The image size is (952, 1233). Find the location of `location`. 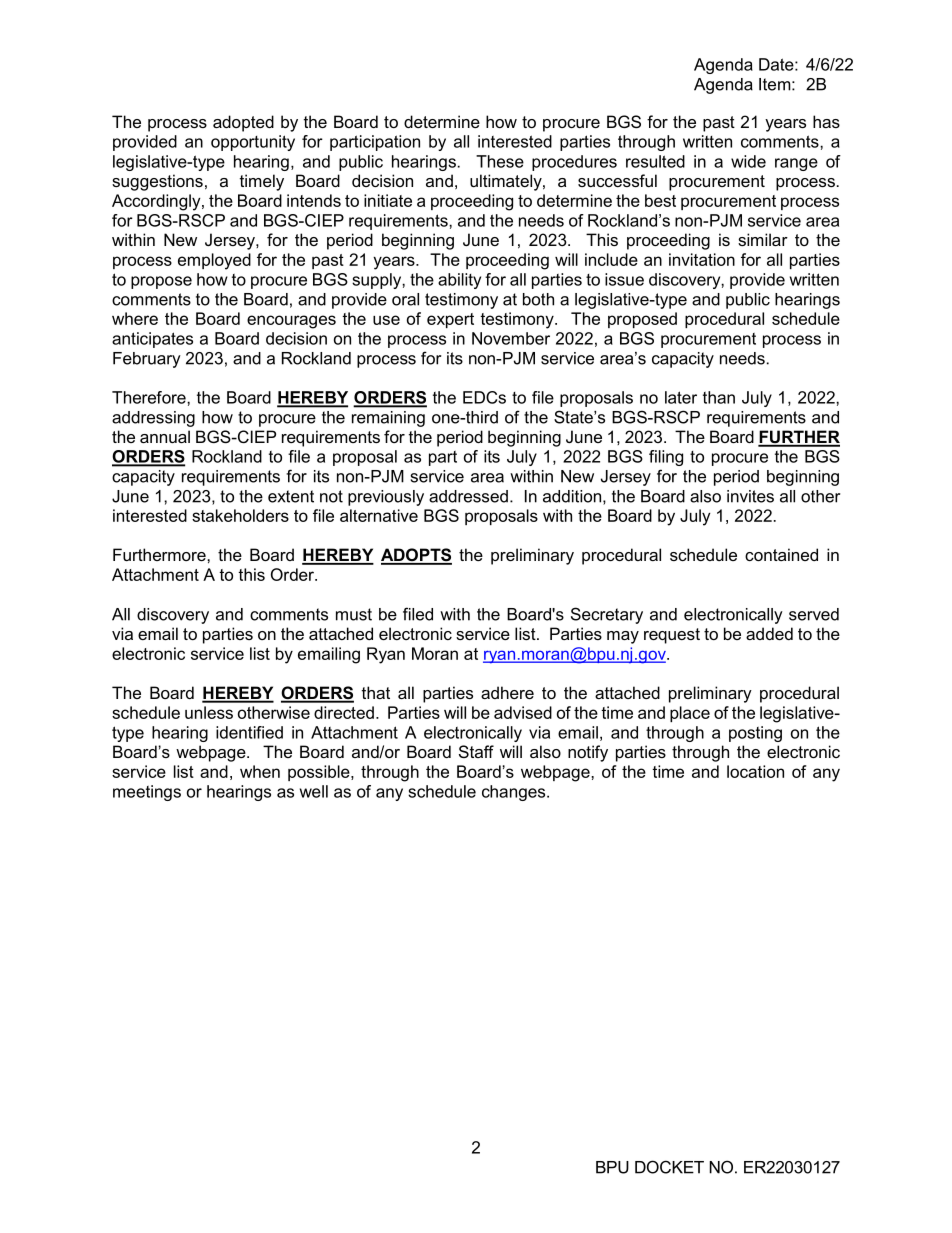

location is located at coordinates (755, 771).
